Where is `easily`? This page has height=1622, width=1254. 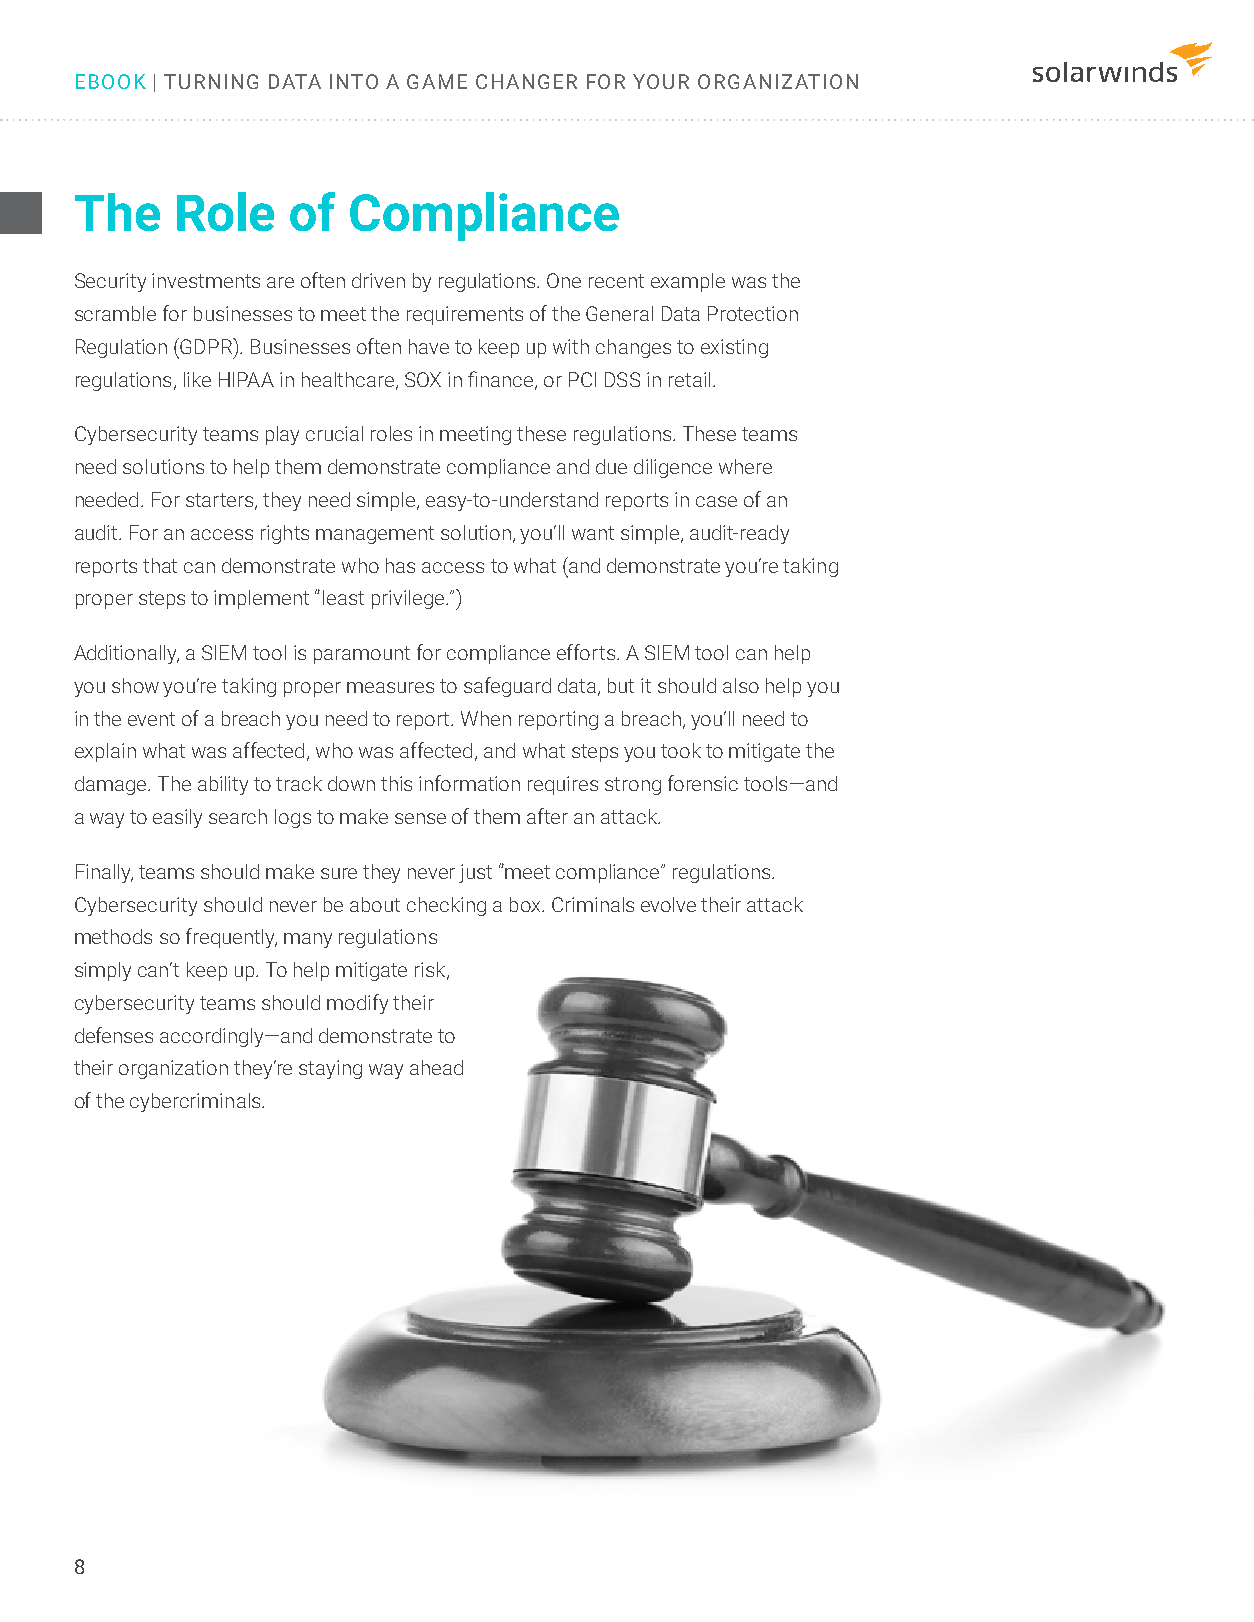
easily is located at coordinates (177, 818).
